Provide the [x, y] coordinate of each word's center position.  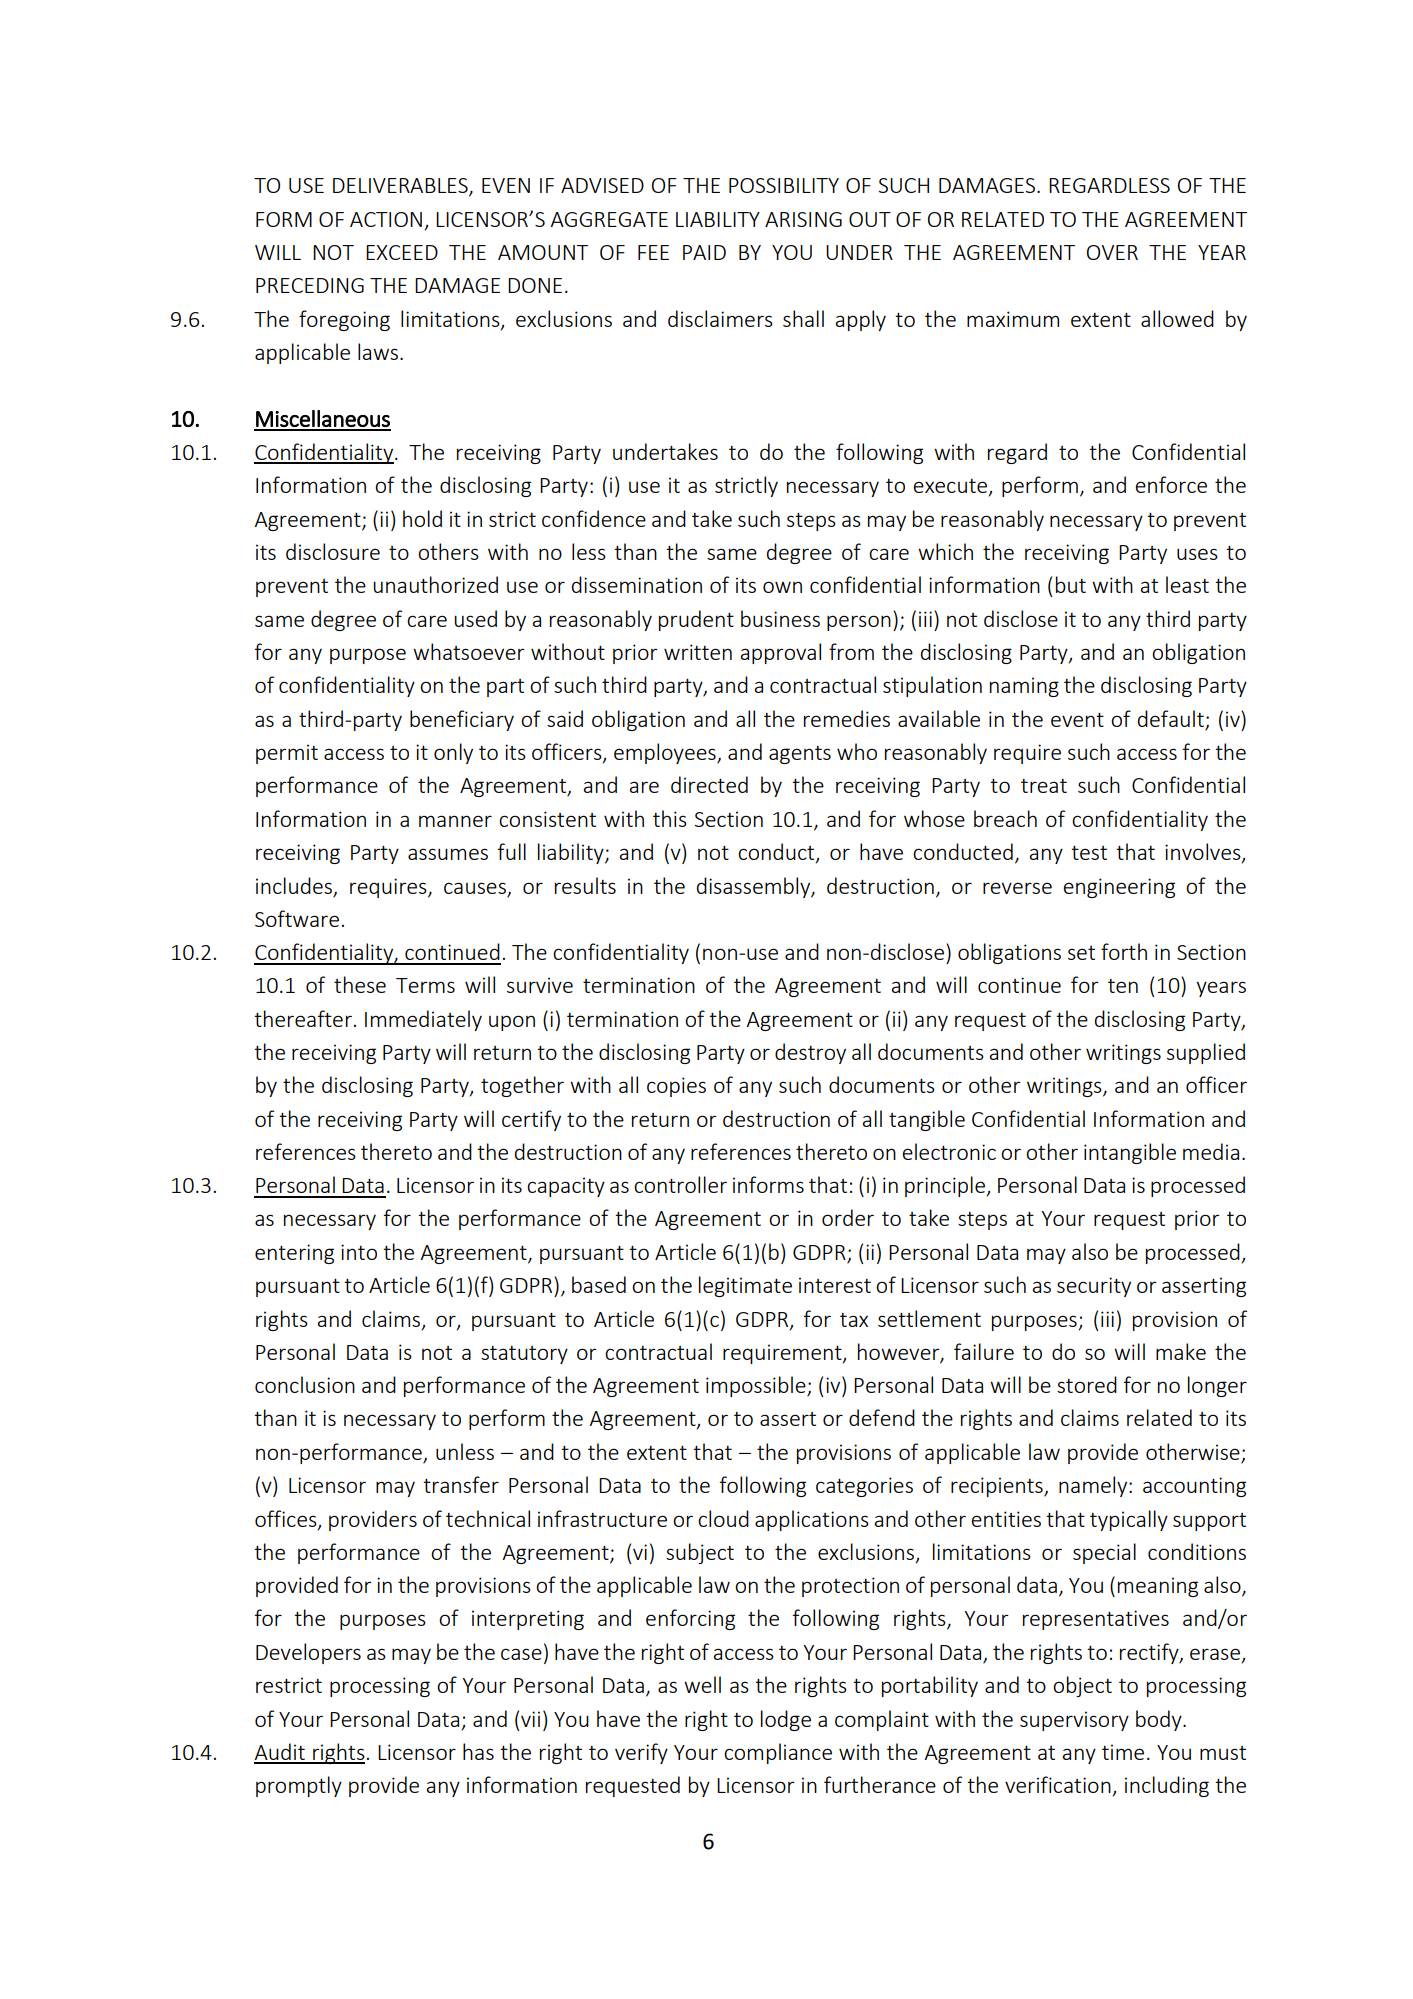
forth [1124, 951]
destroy [810, 1053]
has [478, 1751]
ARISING [803, 219]
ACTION [386, 219]
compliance [778, 1753]
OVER [1112, 252]
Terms [425, 985]
